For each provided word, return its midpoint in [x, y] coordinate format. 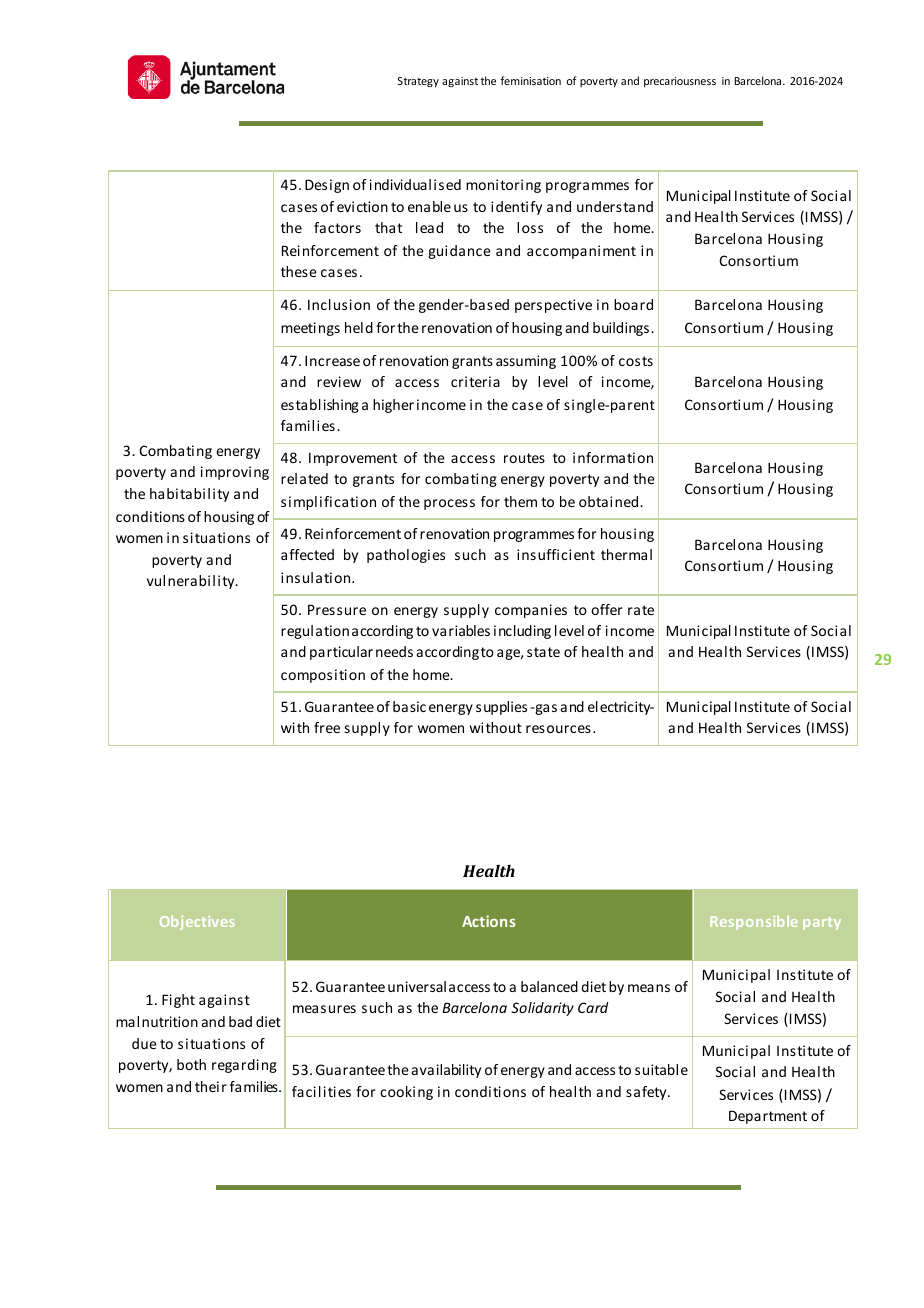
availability [446, 1071]
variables [461, 630]
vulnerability [192, 582]
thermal [626, 554]
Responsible [754, 922]
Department [768, 1117]
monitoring [503, 186]
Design [327, 186]
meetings [310, 329]
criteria [475, 381]
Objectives [197, 922]
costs [636, 361]
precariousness [680, 82]
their [211, 1086]
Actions [489, 921]
